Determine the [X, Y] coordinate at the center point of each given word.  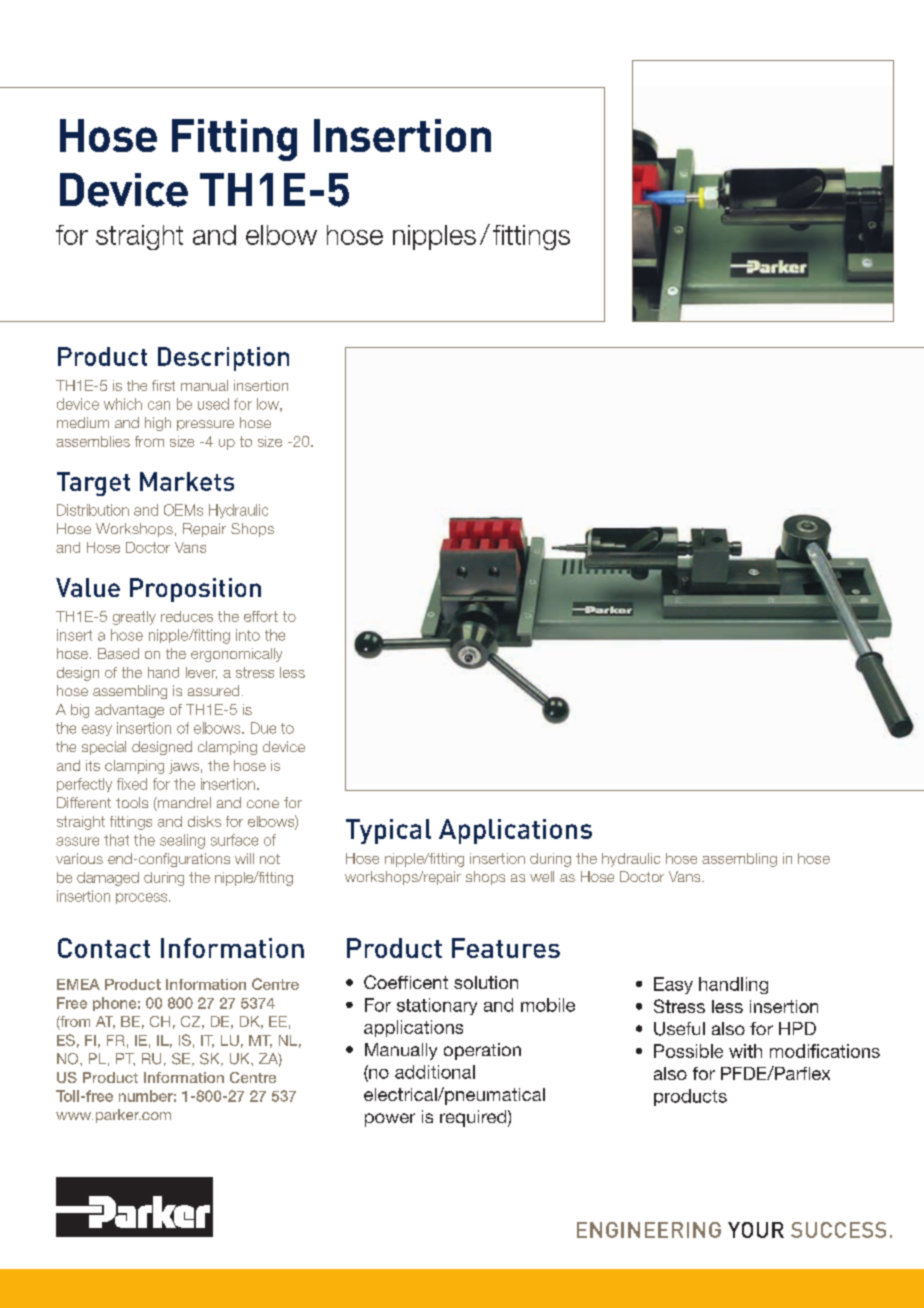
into [248, 635]
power [390, 1120]
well [542, 876]
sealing [182, 841]
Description [223, 359]
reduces [187, 616]
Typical [388, 831]
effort [261, 616]
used [213, 404]
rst [167, 386]
